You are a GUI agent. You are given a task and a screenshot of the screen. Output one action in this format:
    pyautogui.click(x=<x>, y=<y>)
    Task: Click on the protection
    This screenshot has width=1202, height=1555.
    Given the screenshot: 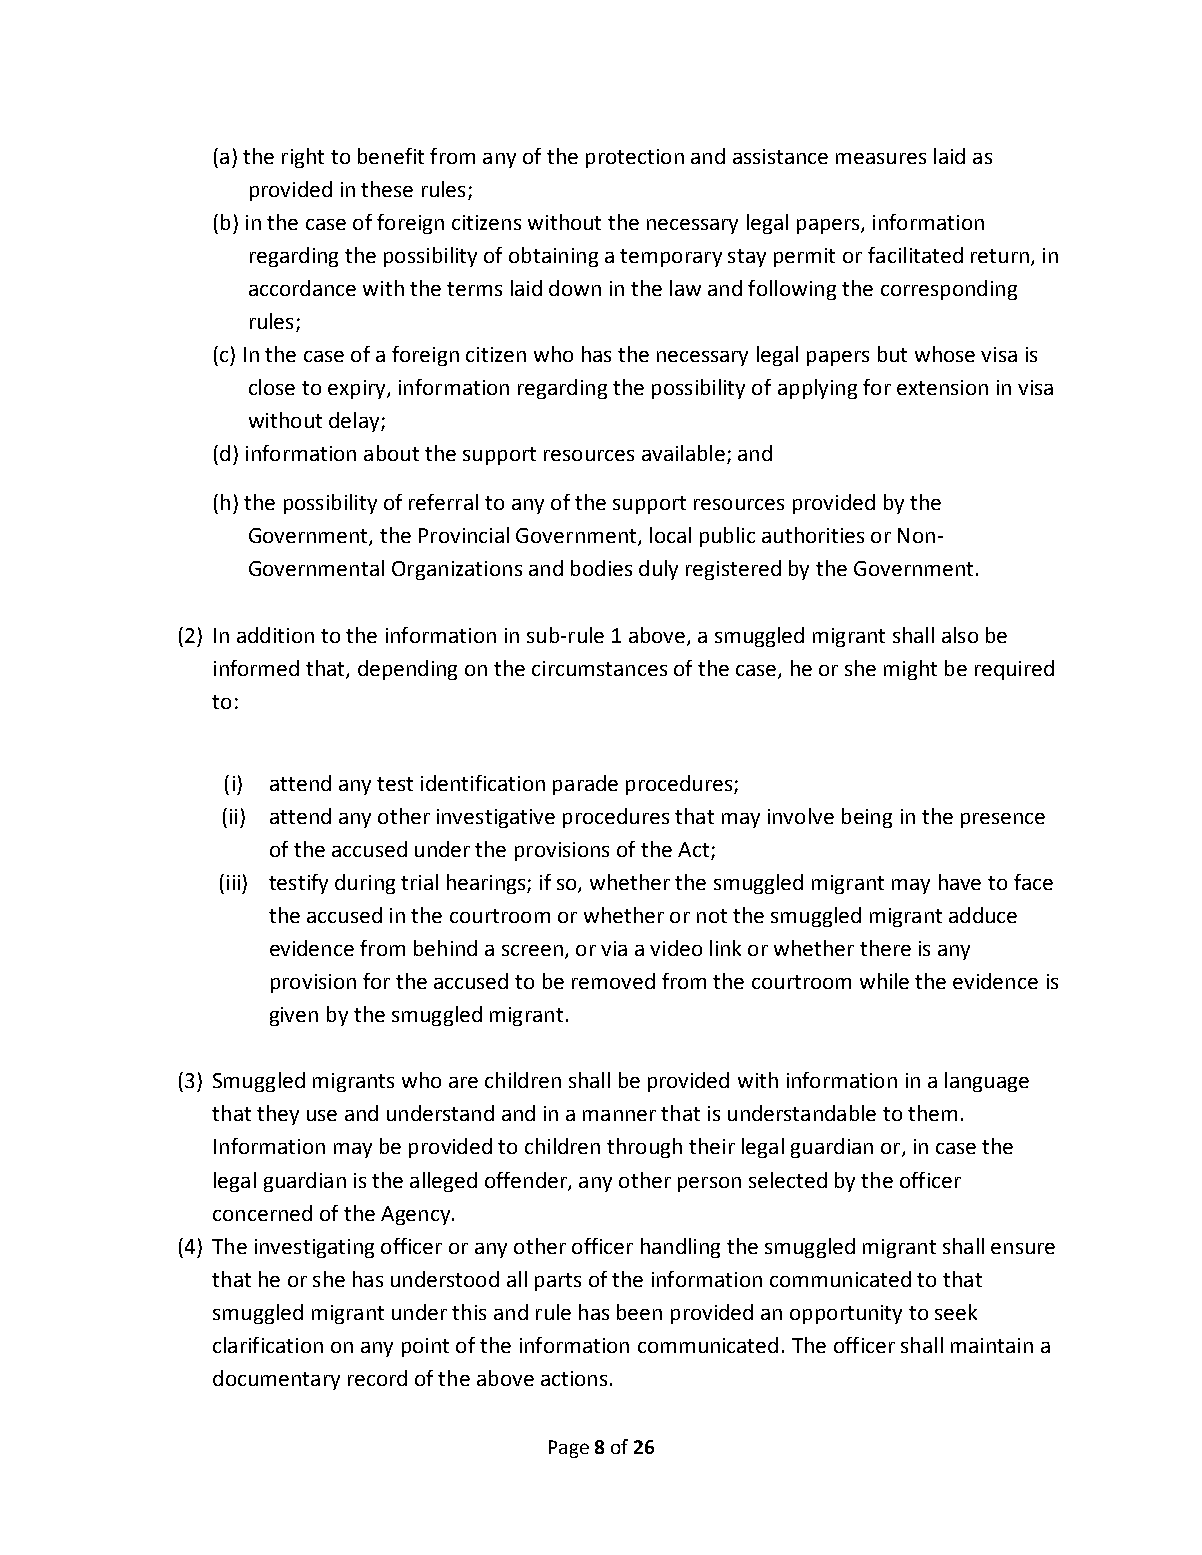 What is the action you would take?
    pyautogui.click(x=635, y=158)
